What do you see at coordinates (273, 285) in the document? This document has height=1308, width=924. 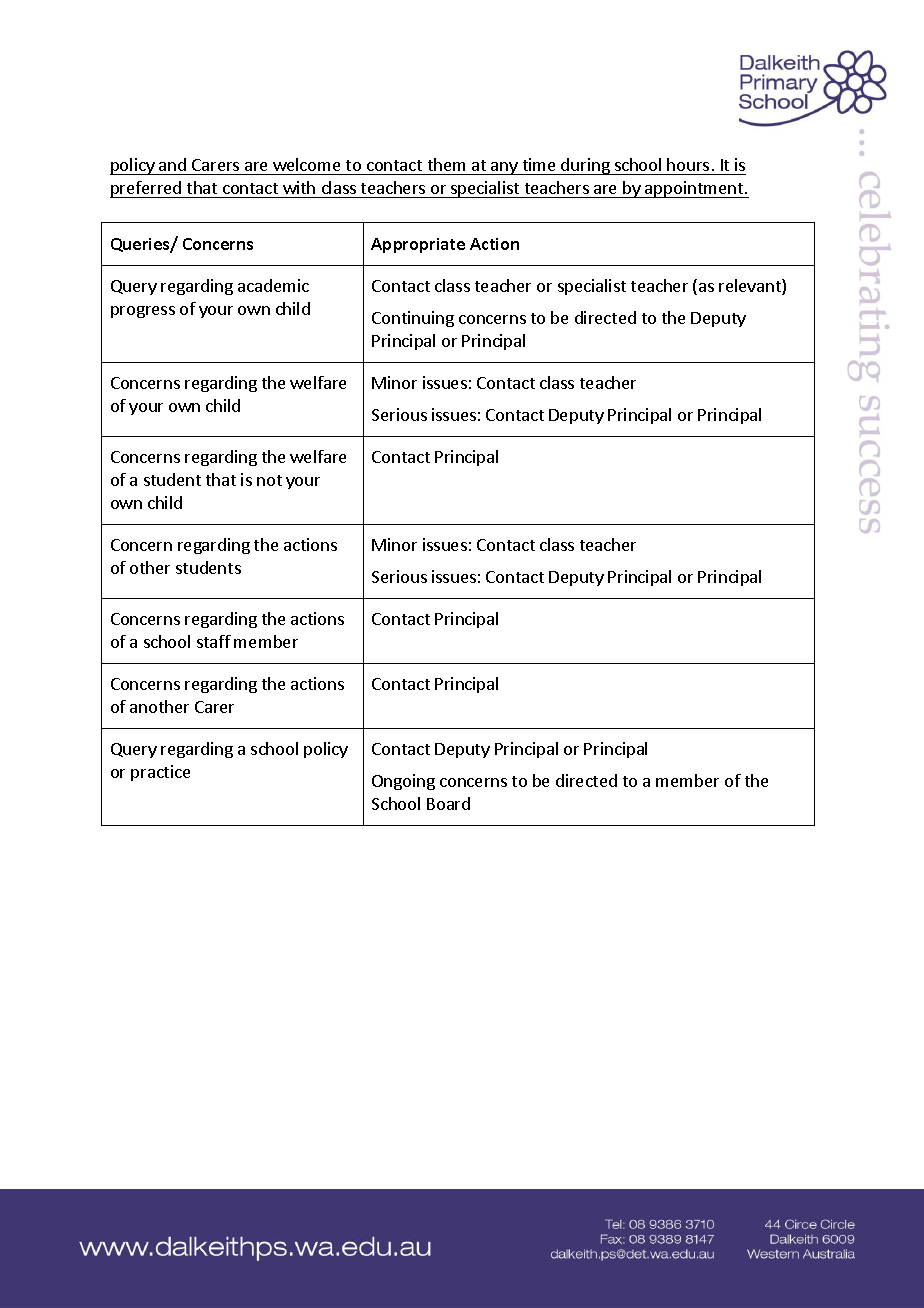 I see `academic` at bounding box center [273, 285].
